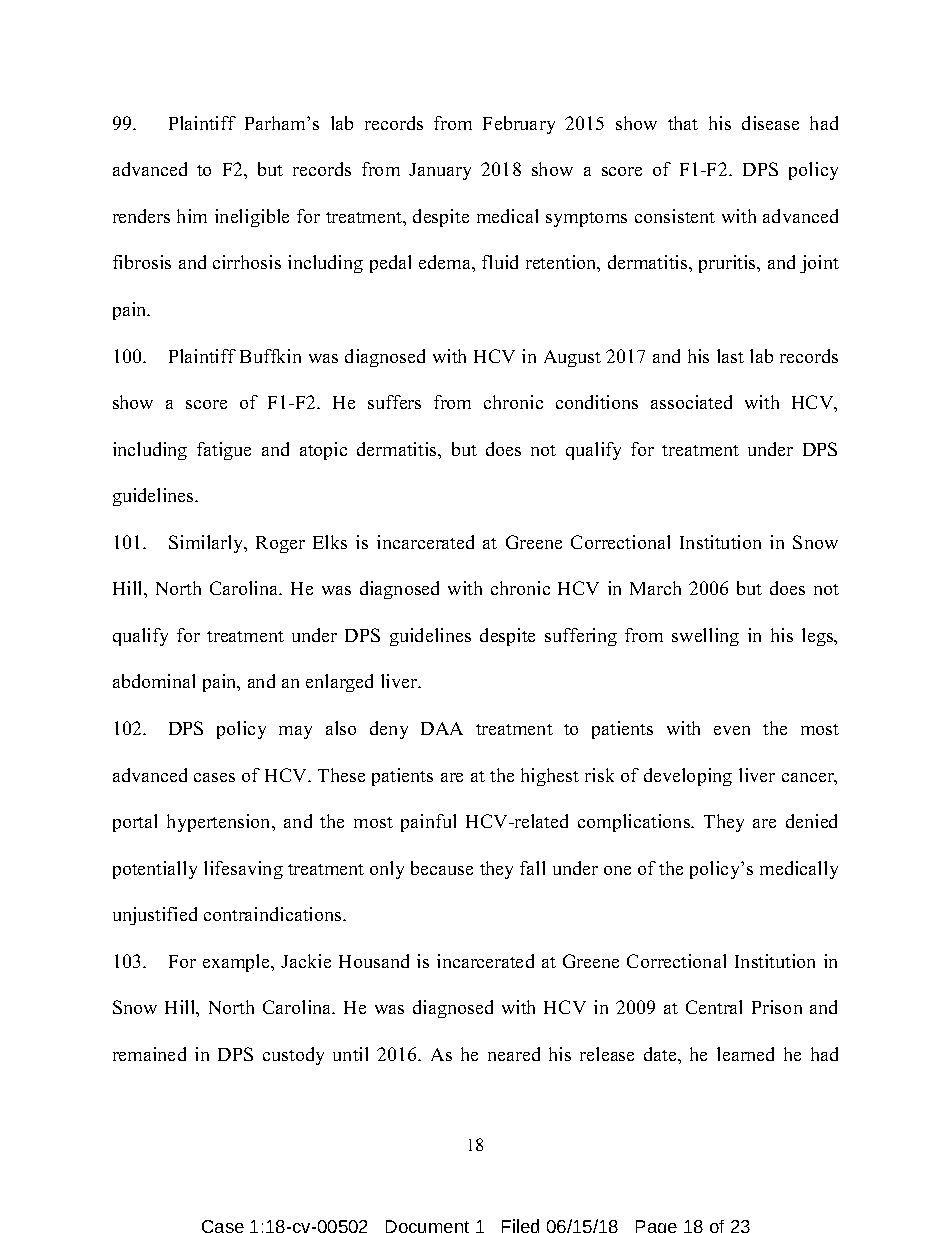 This screenshot has width=952, height=1233. Describe the element at coordinates (440, 171) in the screenshot. I see `January` at that location.
